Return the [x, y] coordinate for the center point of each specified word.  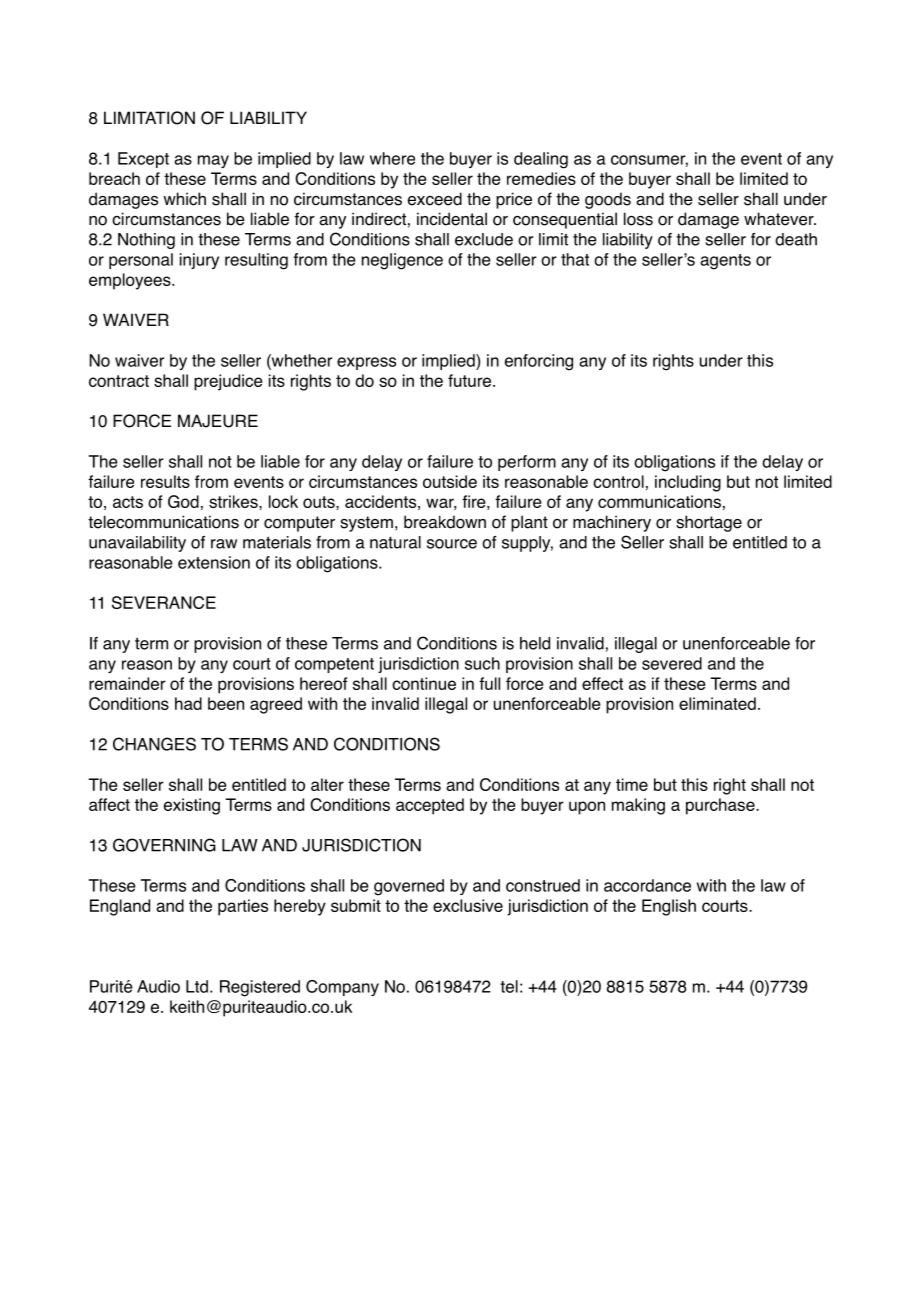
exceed [435, 199]
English [669, 907]
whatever [780, 219]
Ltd [197, 986]
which [184, 199]
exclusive [468, 905]
